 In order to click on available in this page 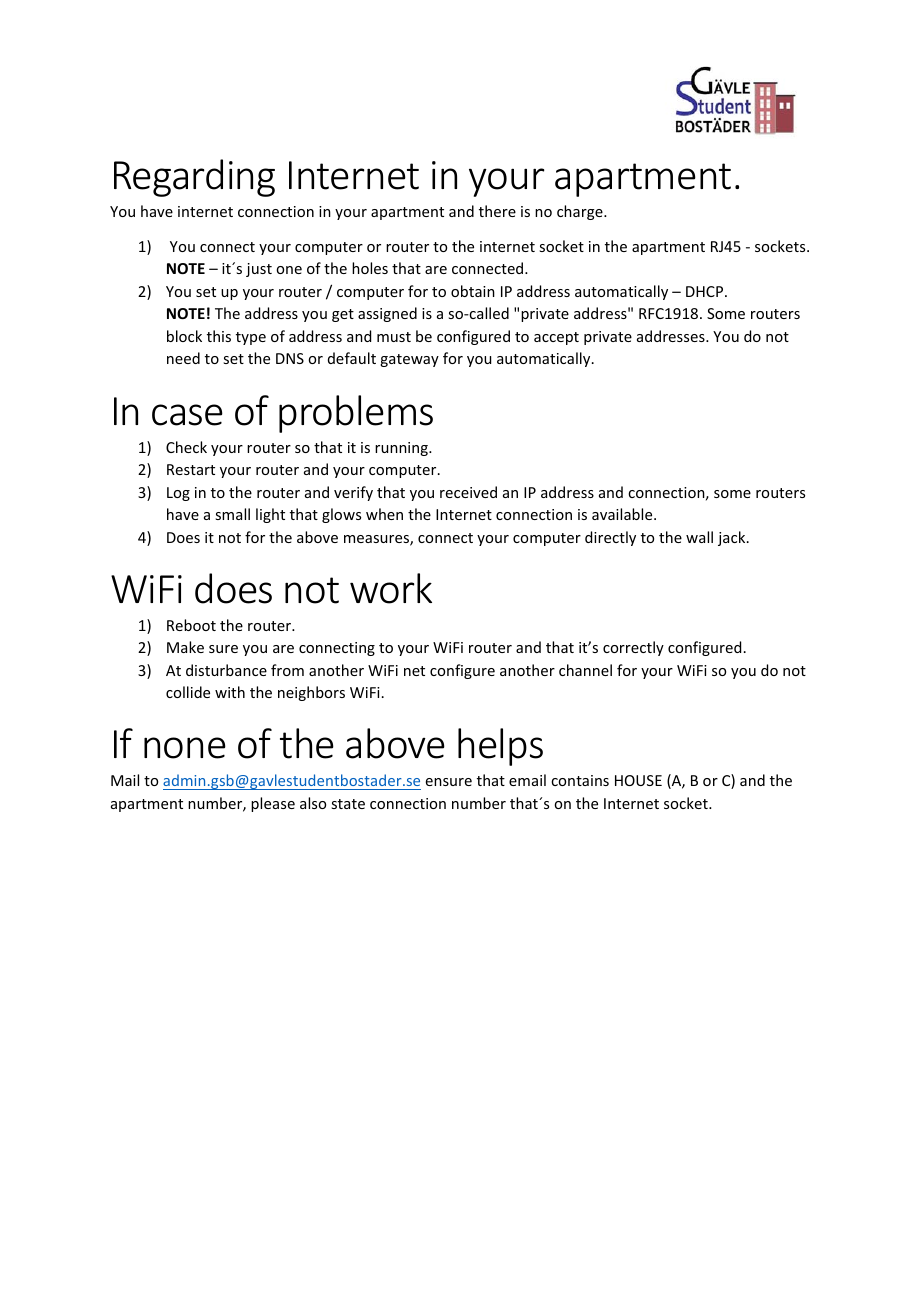, I will do `click(623, 514)`.
